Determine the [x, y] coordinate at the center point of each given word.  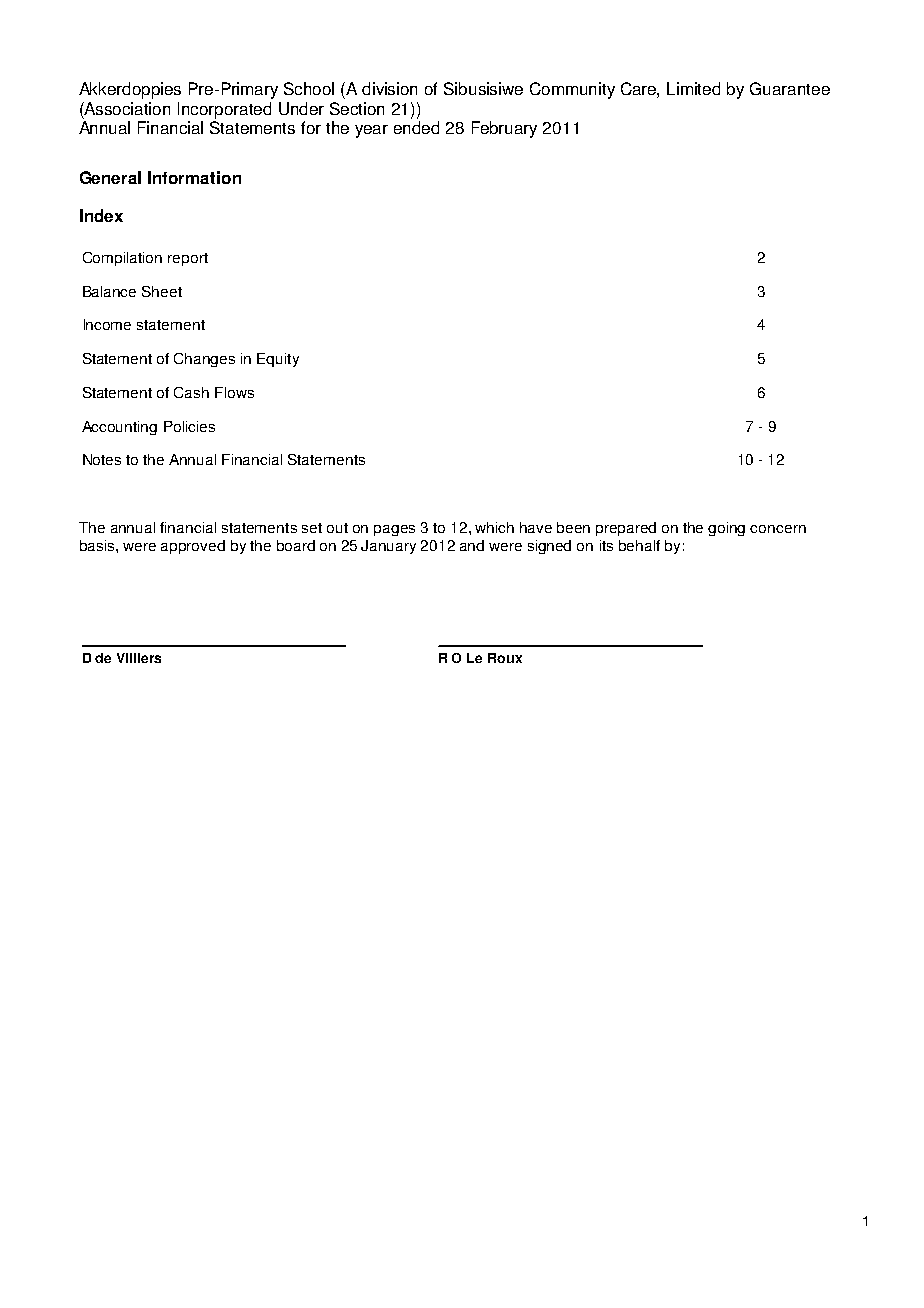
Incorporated [224, 110]
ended [416, 127]
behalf [639, 545]
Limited [693, 88]
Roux [505, 658]
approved [193, 547]
